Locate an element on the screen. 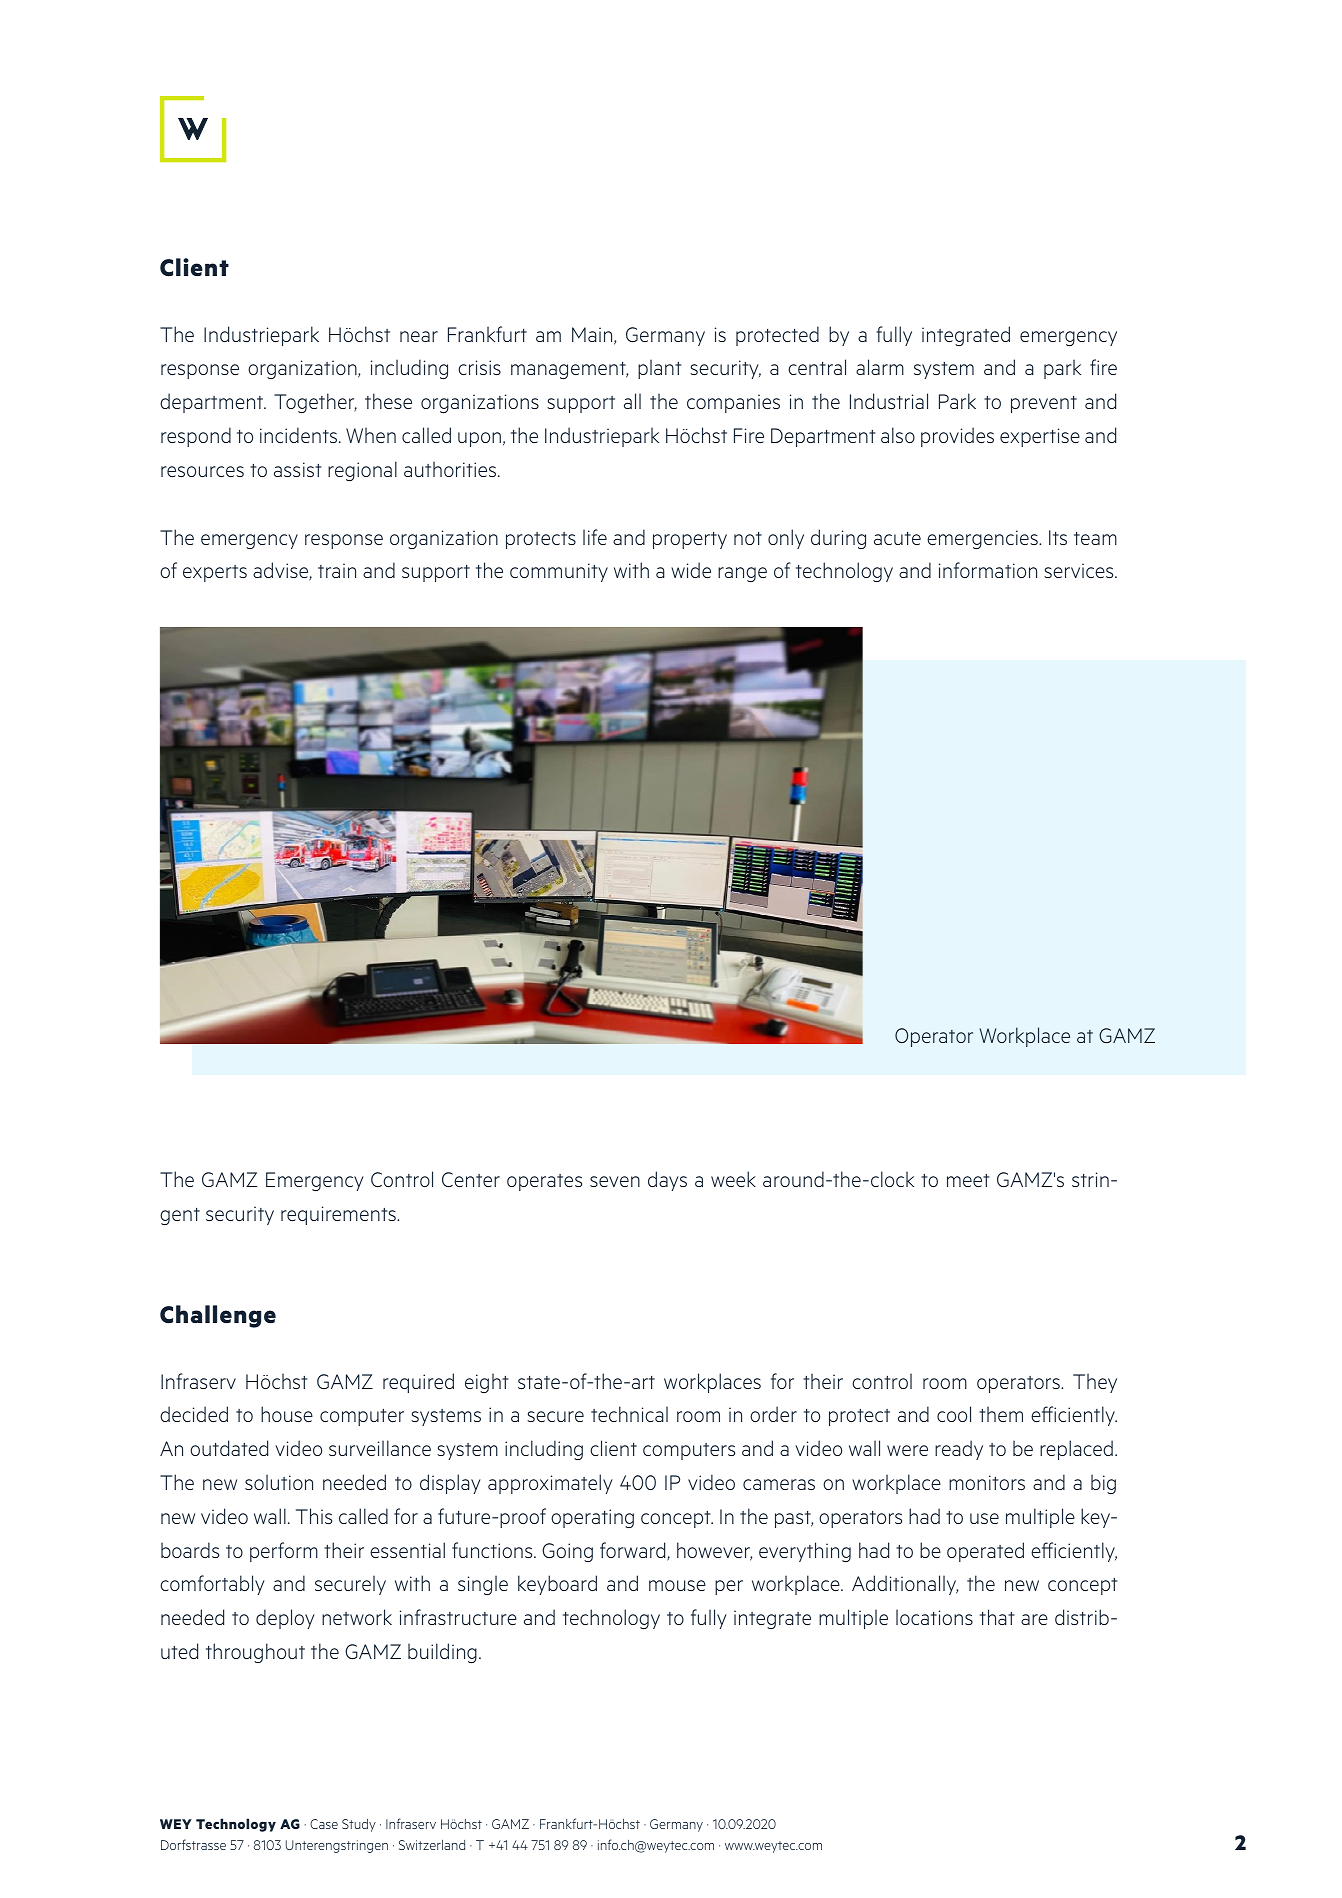 The image size is (1342, 1898). them is located at coordinates (1001, 1414).
